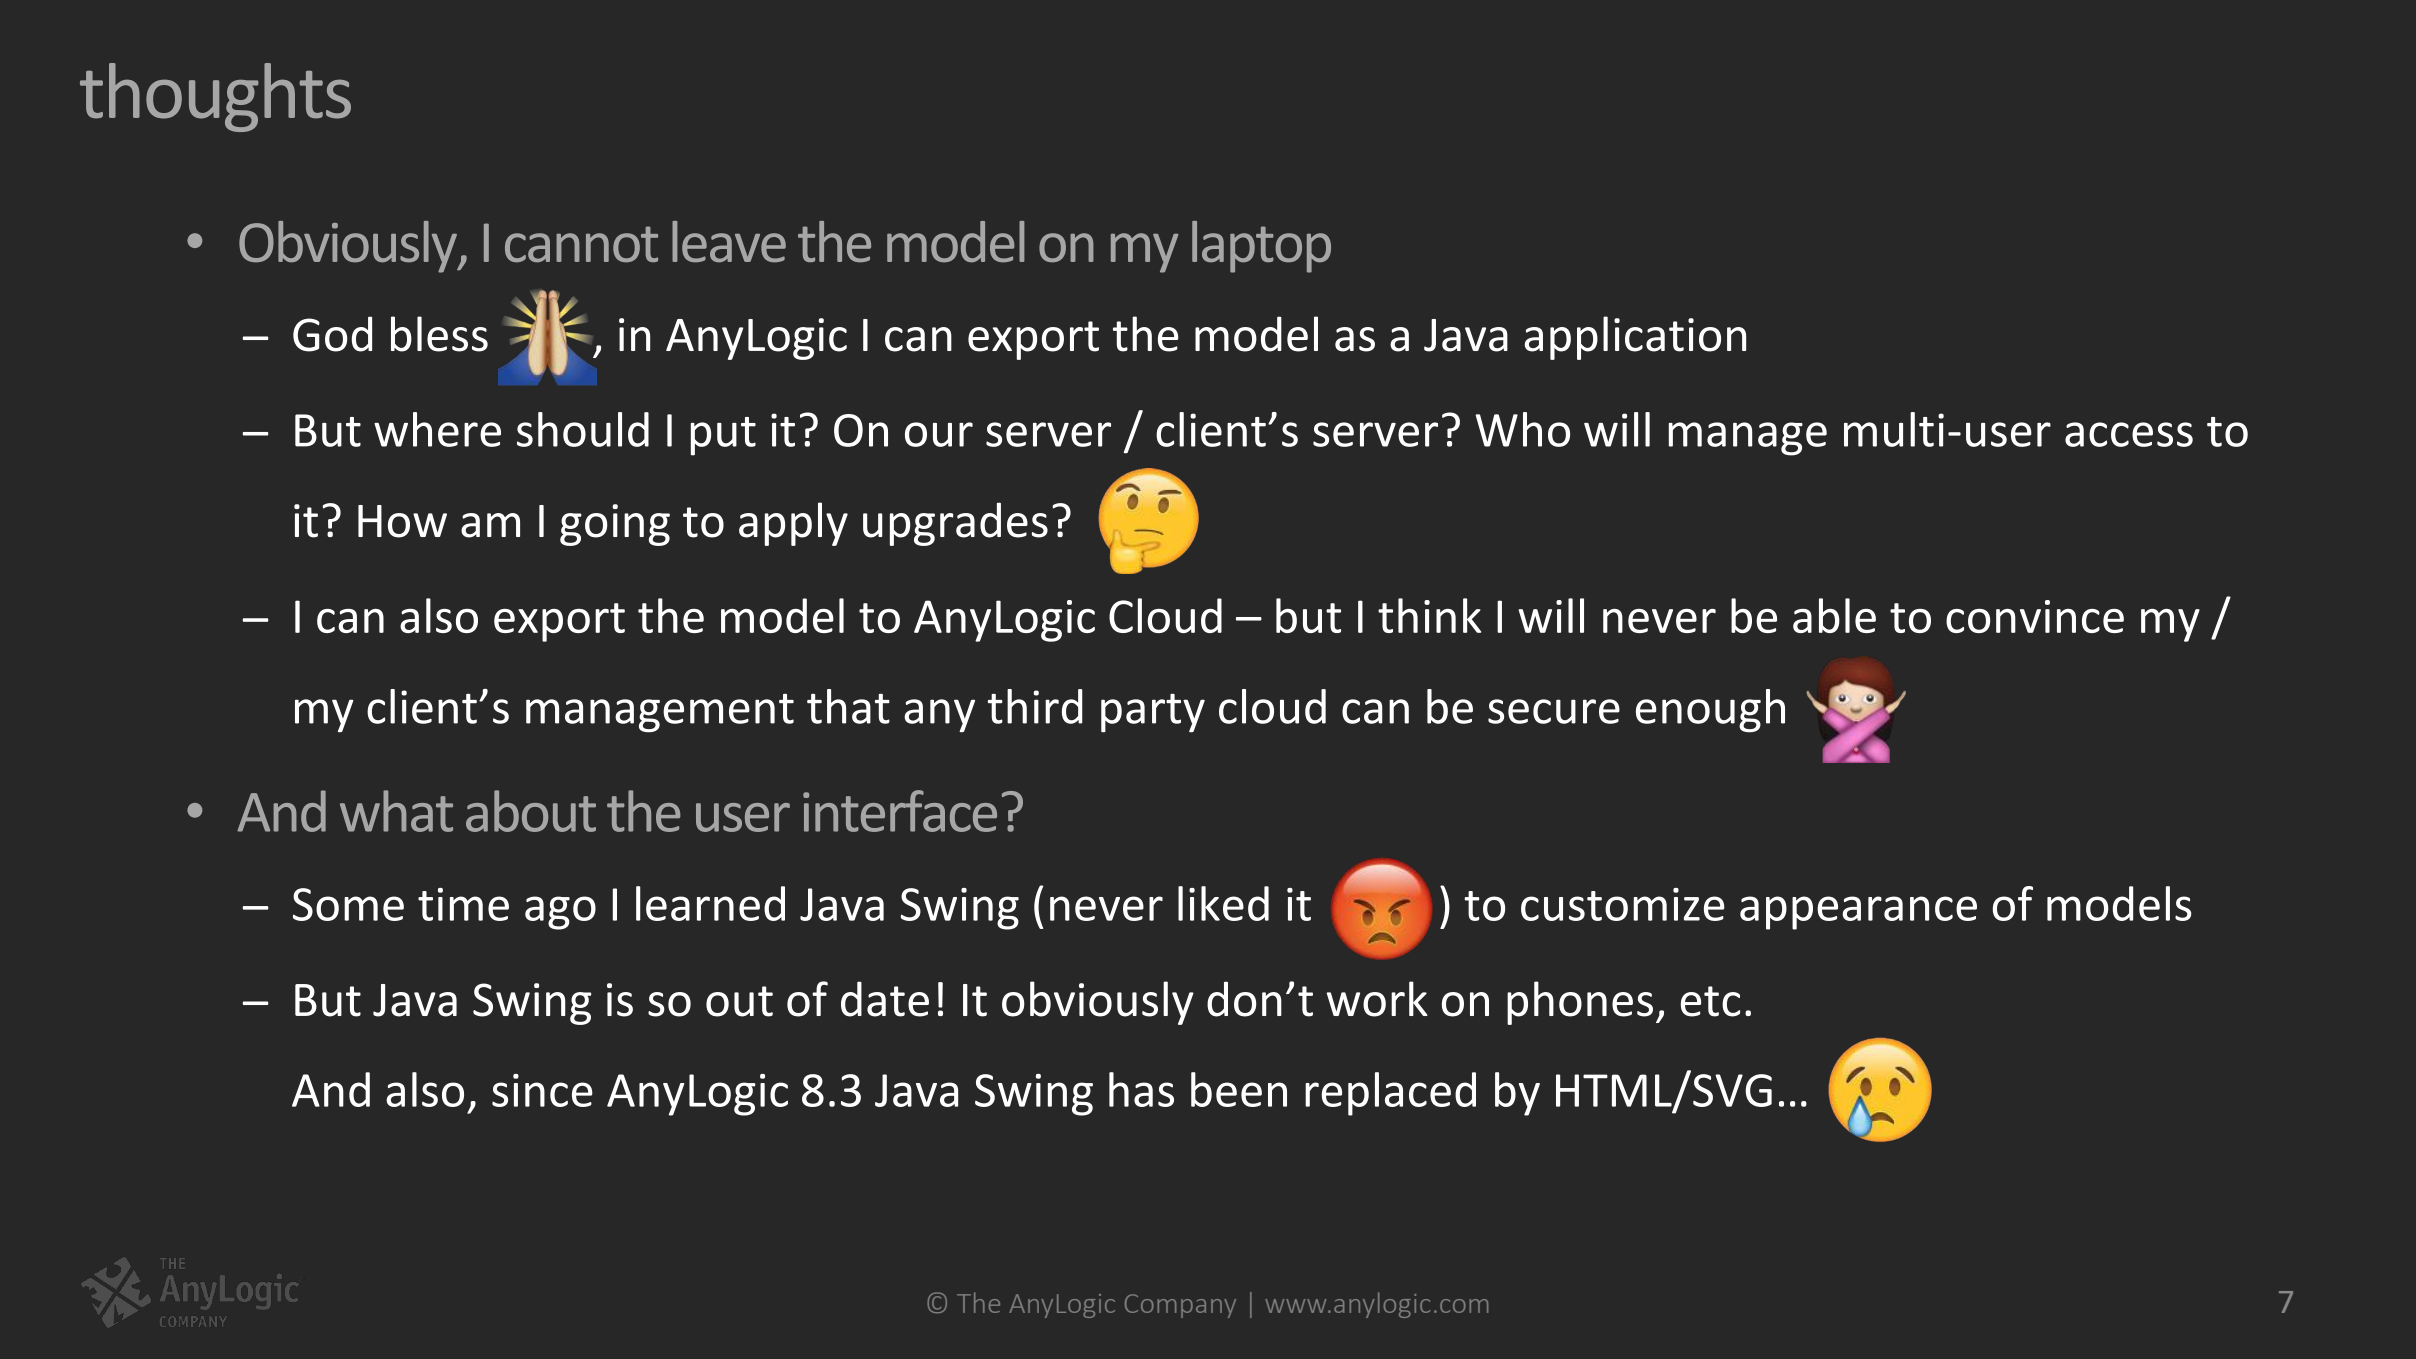 Image resolution: width=2416 pixels, height=1359 pixels. I want to click on laptop, so click(1261, 247).
